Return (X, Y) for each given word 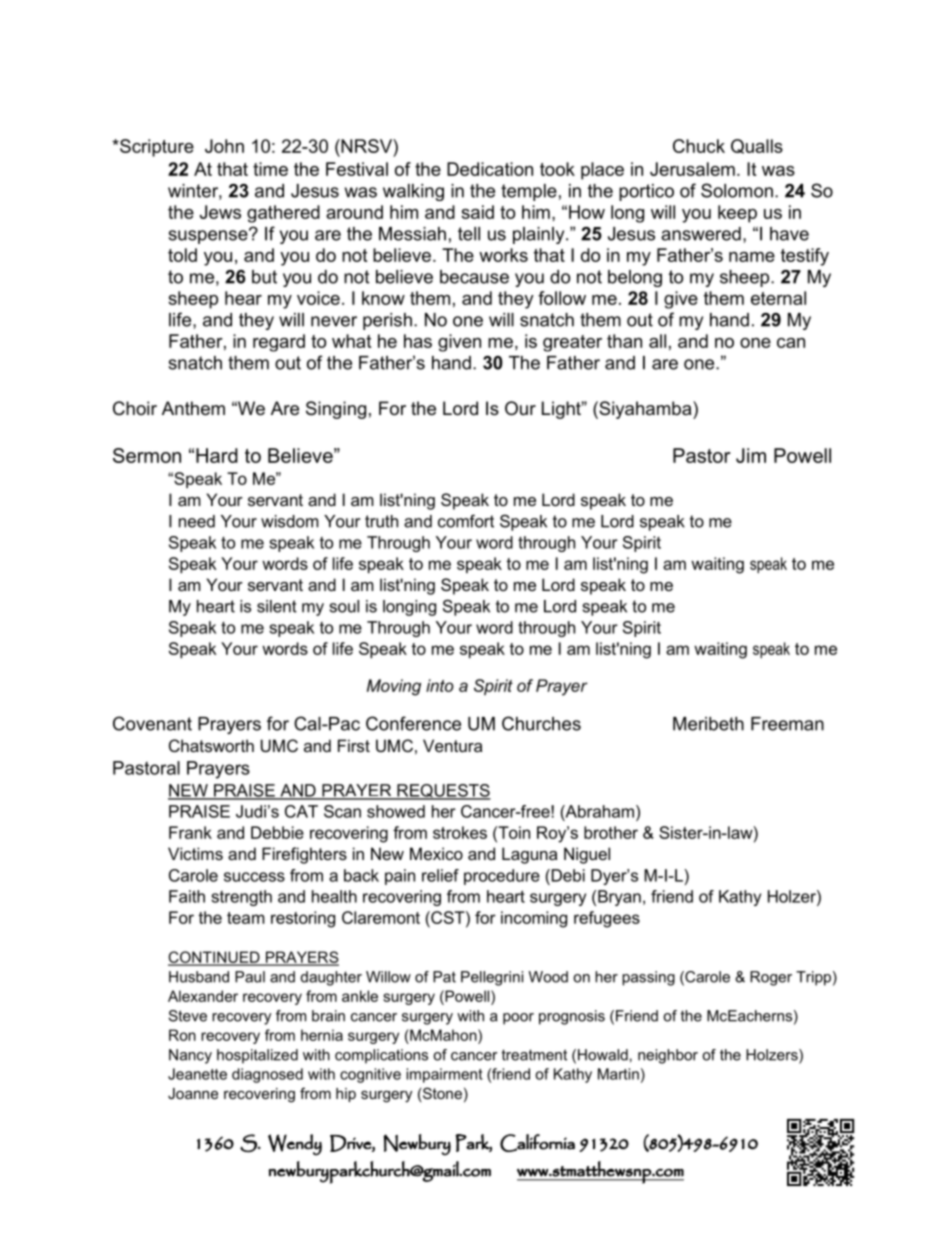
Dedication (490, 169)
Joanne (193, 1093)
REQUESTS (443, 792)
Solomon (737, 190)
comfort (466, 521)
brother (611, 832)
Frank (190, 832)
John (224, 146)
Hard (217, 455)
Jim (751, 455)
